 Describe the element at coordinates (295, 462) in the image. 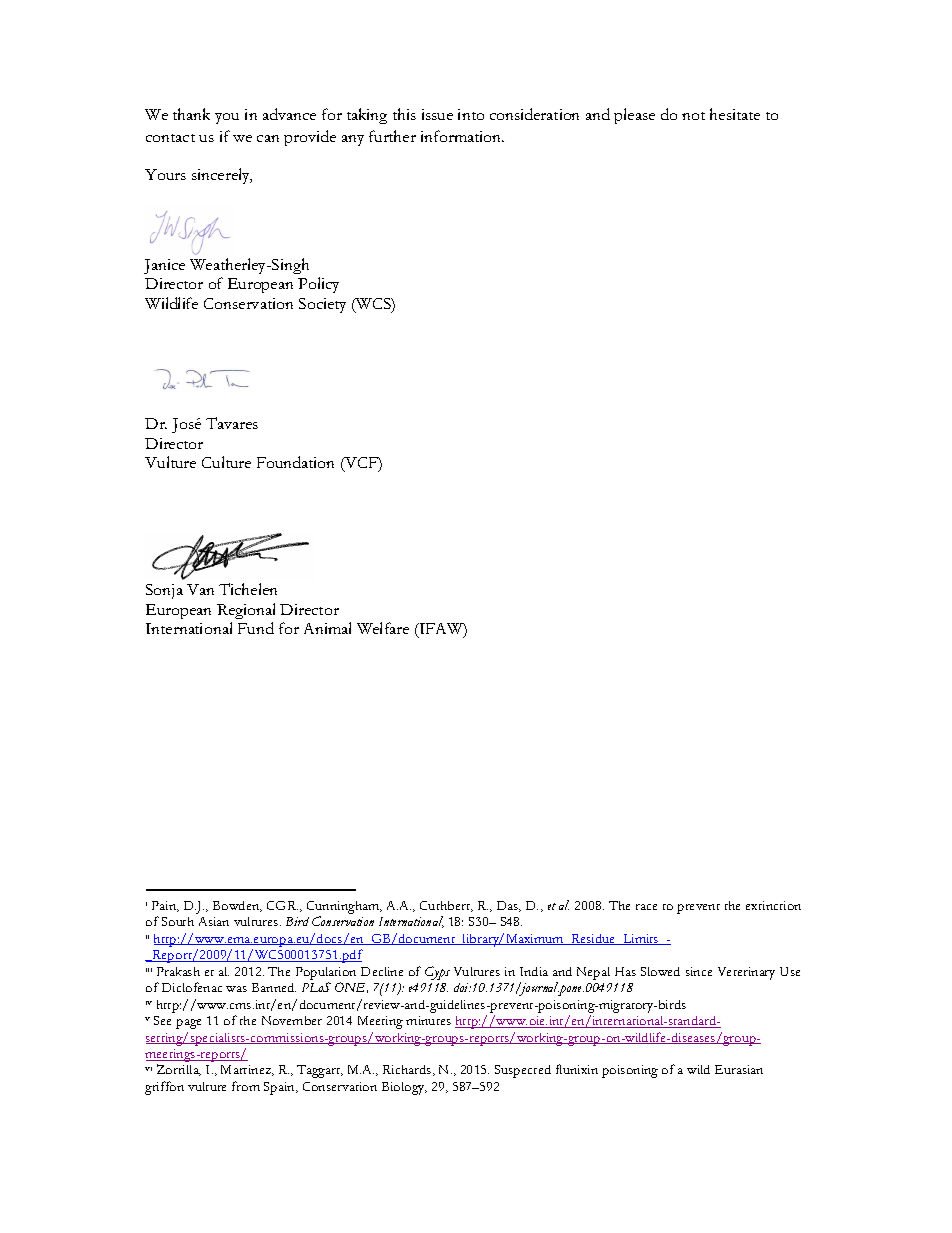

I see `Foundation` at that location.
